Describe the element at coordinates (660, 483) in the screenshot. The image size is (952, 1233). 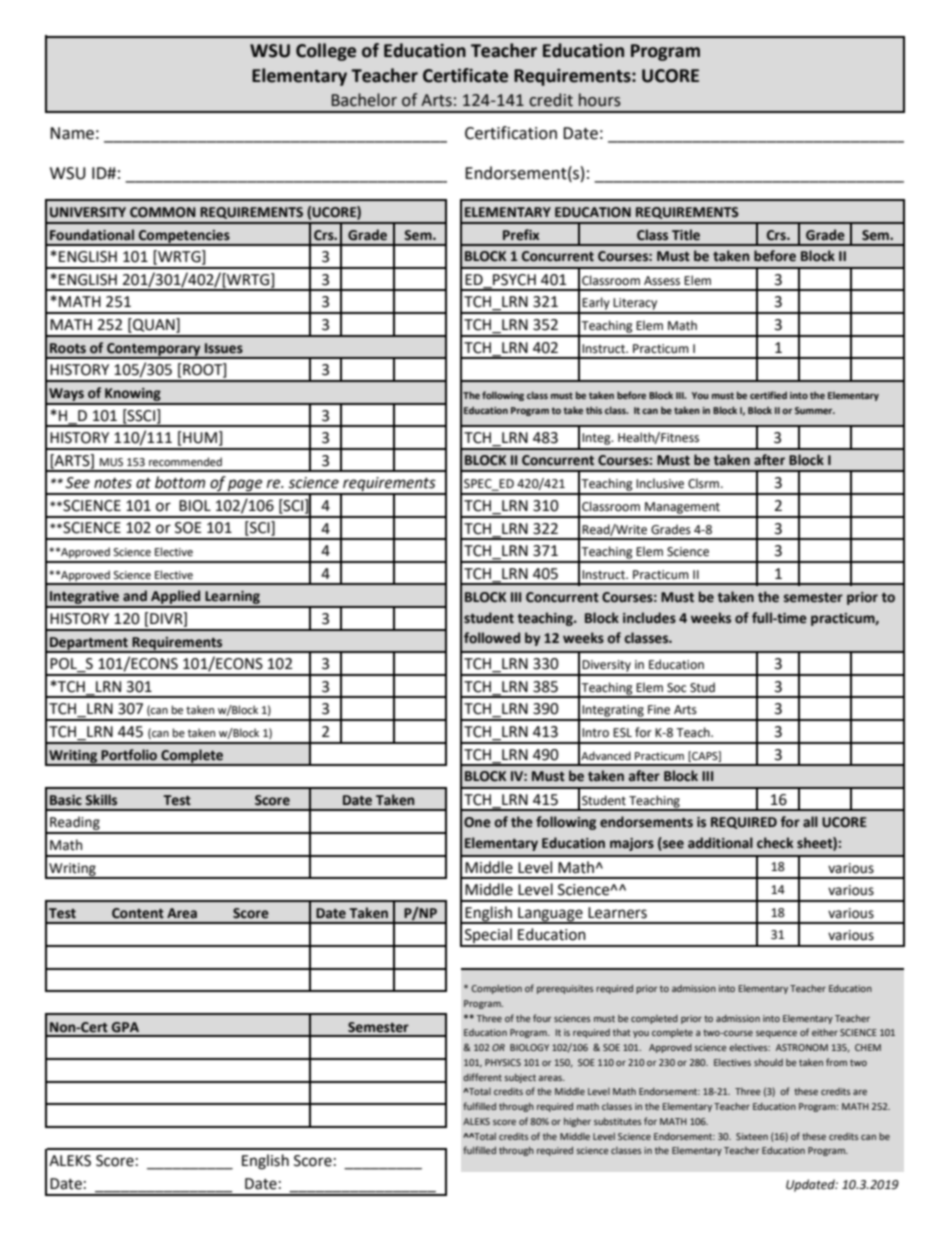
I see `Inclusive` at that location.
